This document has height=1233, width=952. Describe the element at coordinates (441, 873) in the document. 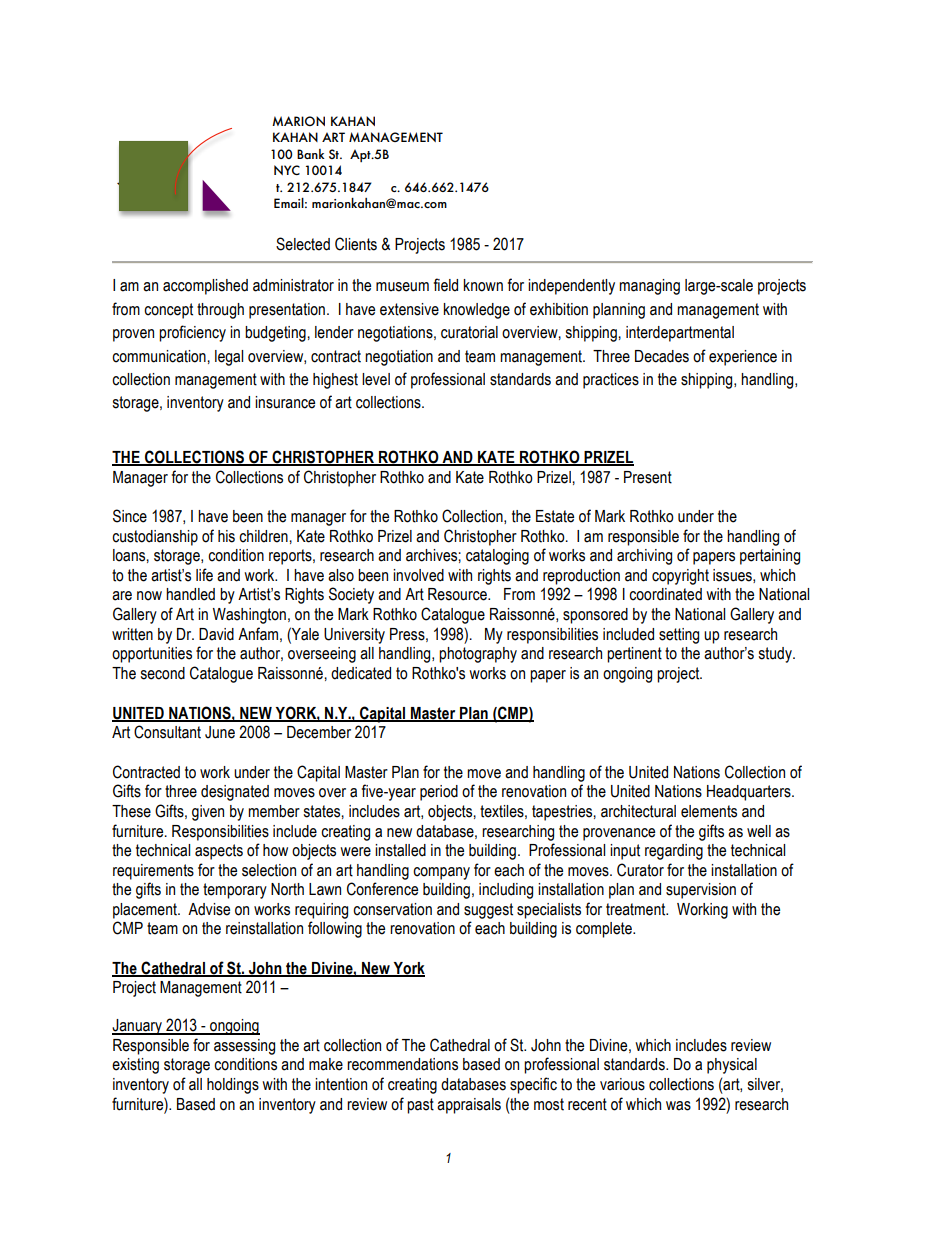

I see `company` at that location.
